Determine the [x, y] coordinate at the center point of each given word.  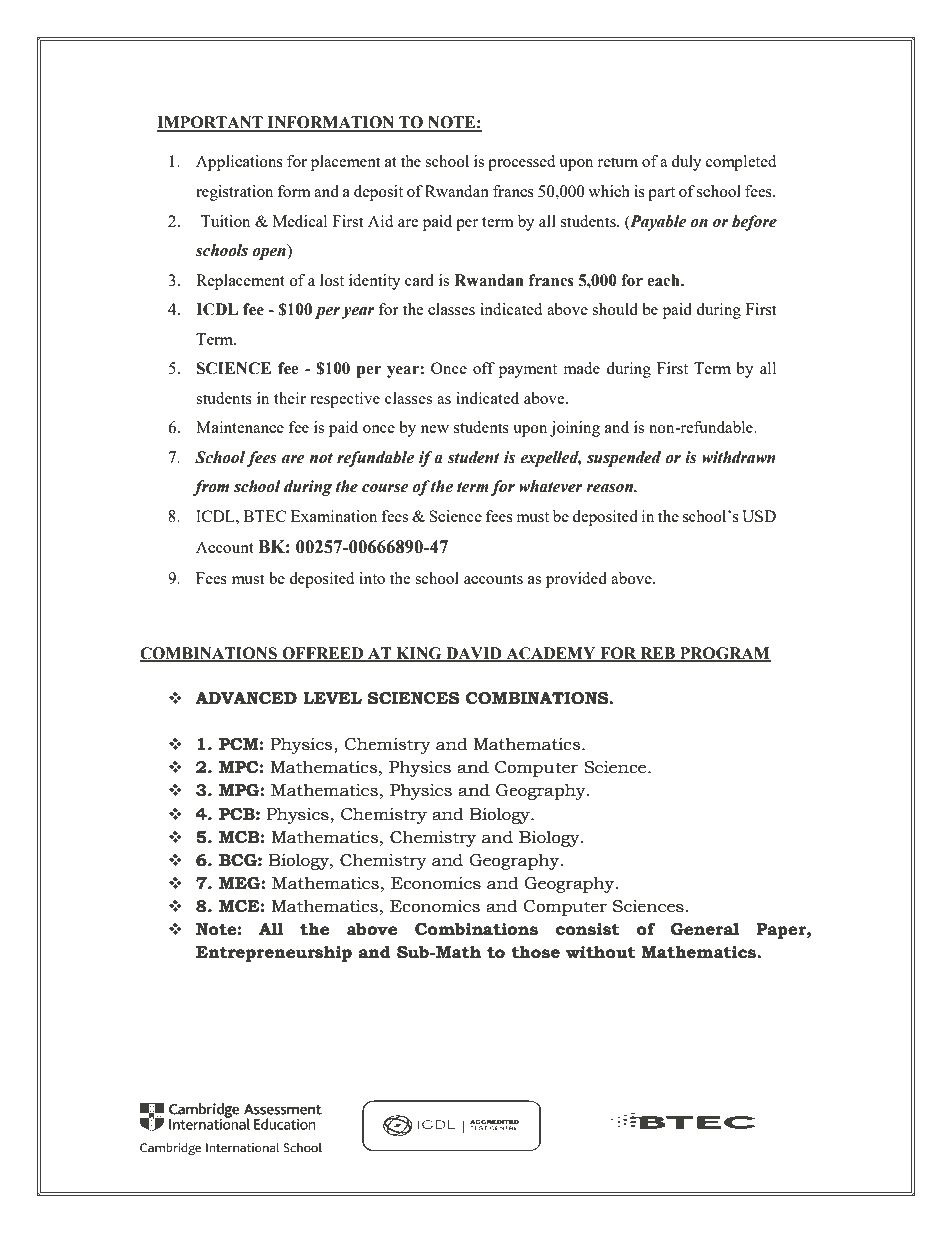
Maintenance [240, 427]
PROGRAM [724, 654]
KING [419, 654]
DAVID [474, 654]
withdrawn [739, 457]
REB [657, 654]
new [435, 429]
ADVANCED [246, 698]
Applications [239, 163]
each [664, 280]
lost [332, 280]
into [372, 578]
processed [521, 163]
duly [686, 163]
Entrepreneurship [274, 953]
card [419, 280]
